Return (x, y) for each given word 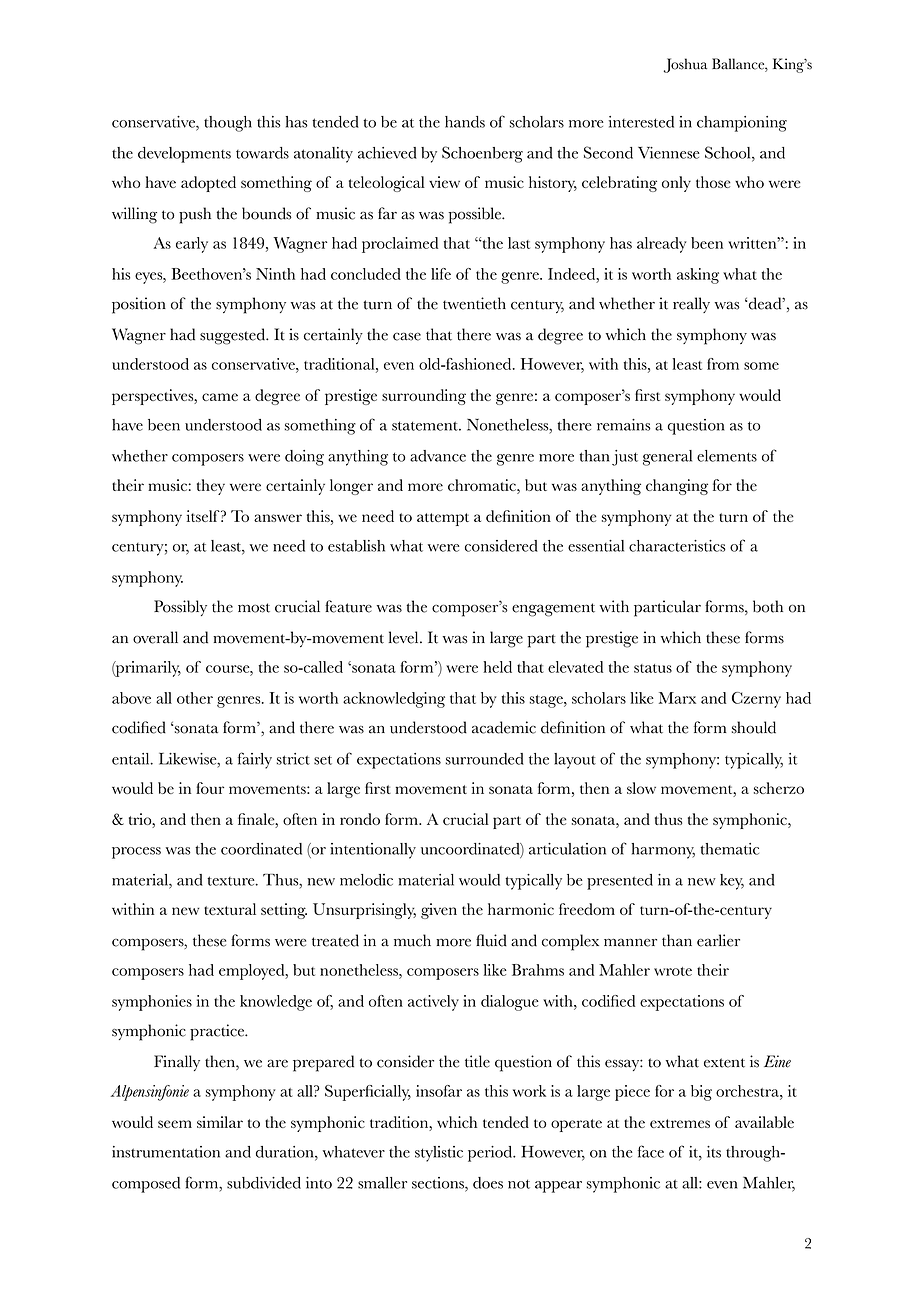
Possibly (180, 608)
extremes (680, 1123)
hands (465, 122)
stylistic (439, 1154)
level (405, 637)
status (653, 668)
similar (220, 1122)
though (228, 124)
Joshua (685, 65)
